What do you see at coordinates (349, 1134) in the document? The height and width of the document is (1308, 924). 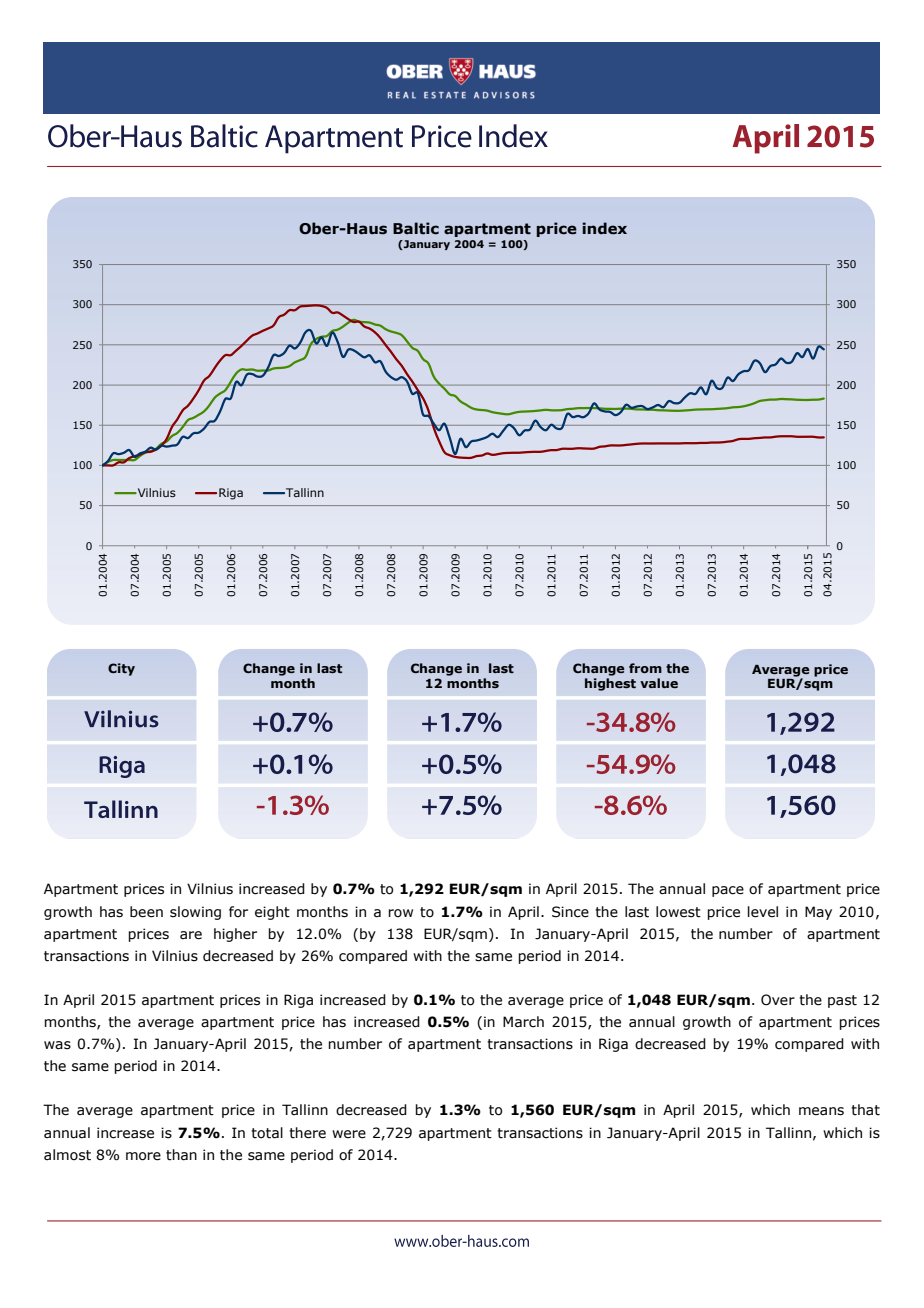 I see `were` at bounding box center [349, 1134].
